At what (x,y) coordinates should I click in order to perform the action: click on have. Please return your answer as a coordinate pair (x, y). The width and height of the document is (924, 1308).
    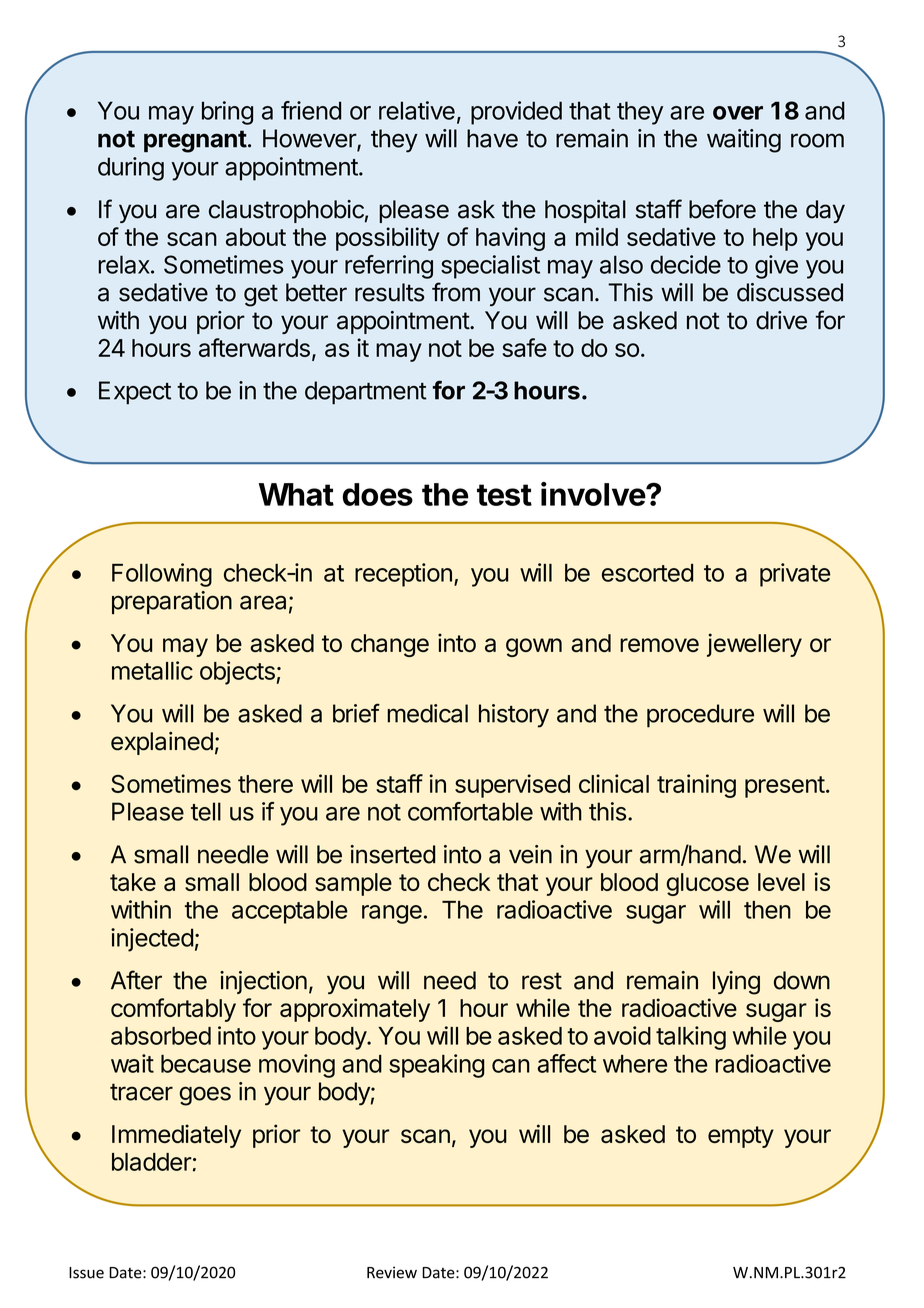
    Looking at the image, I should click on (492, 138).
